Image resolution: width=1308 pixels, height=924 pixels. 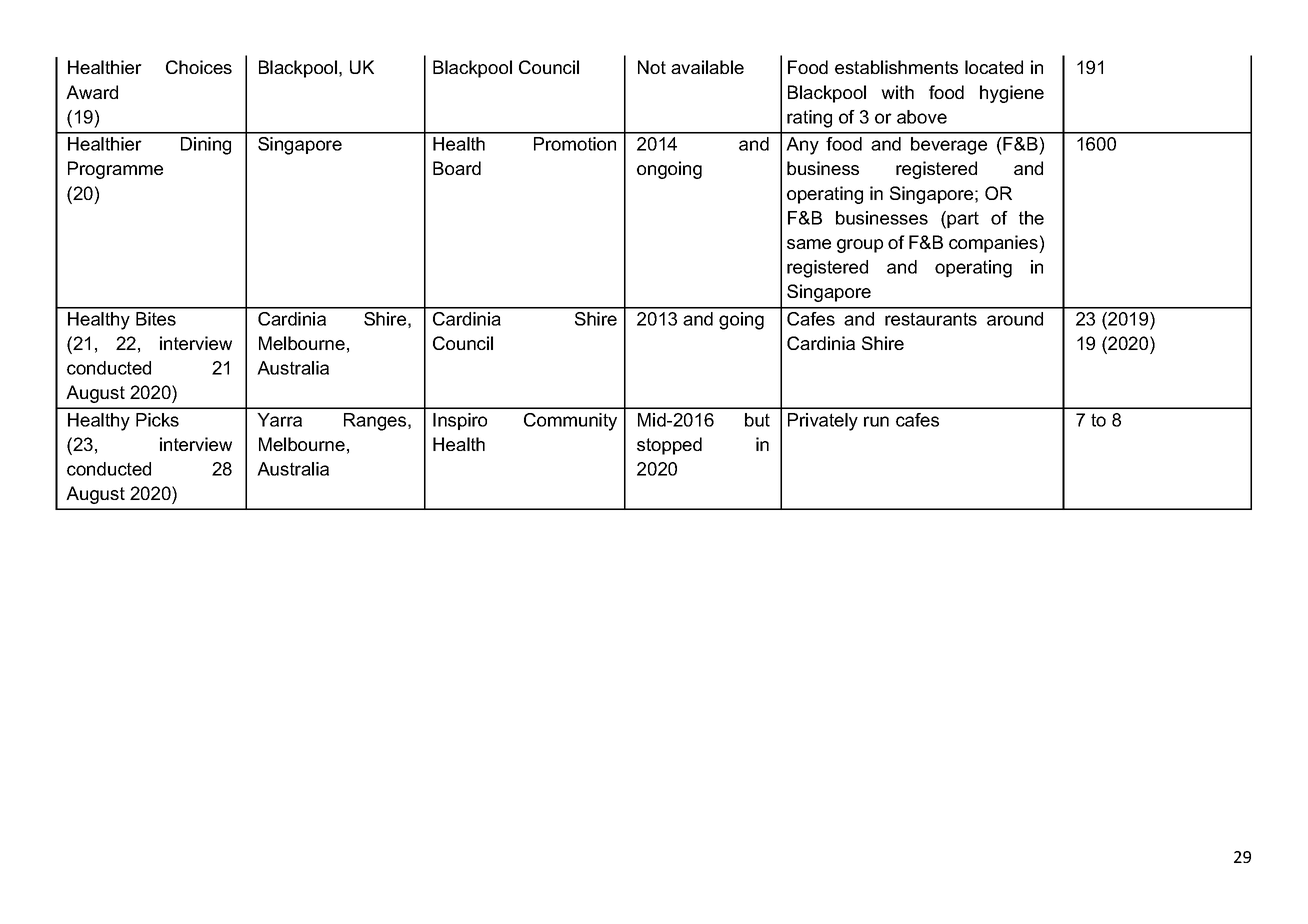 What do you see at coordinates (115, 170) in the screenshot?
I see `Programme` at bounding box center [115, 170].
